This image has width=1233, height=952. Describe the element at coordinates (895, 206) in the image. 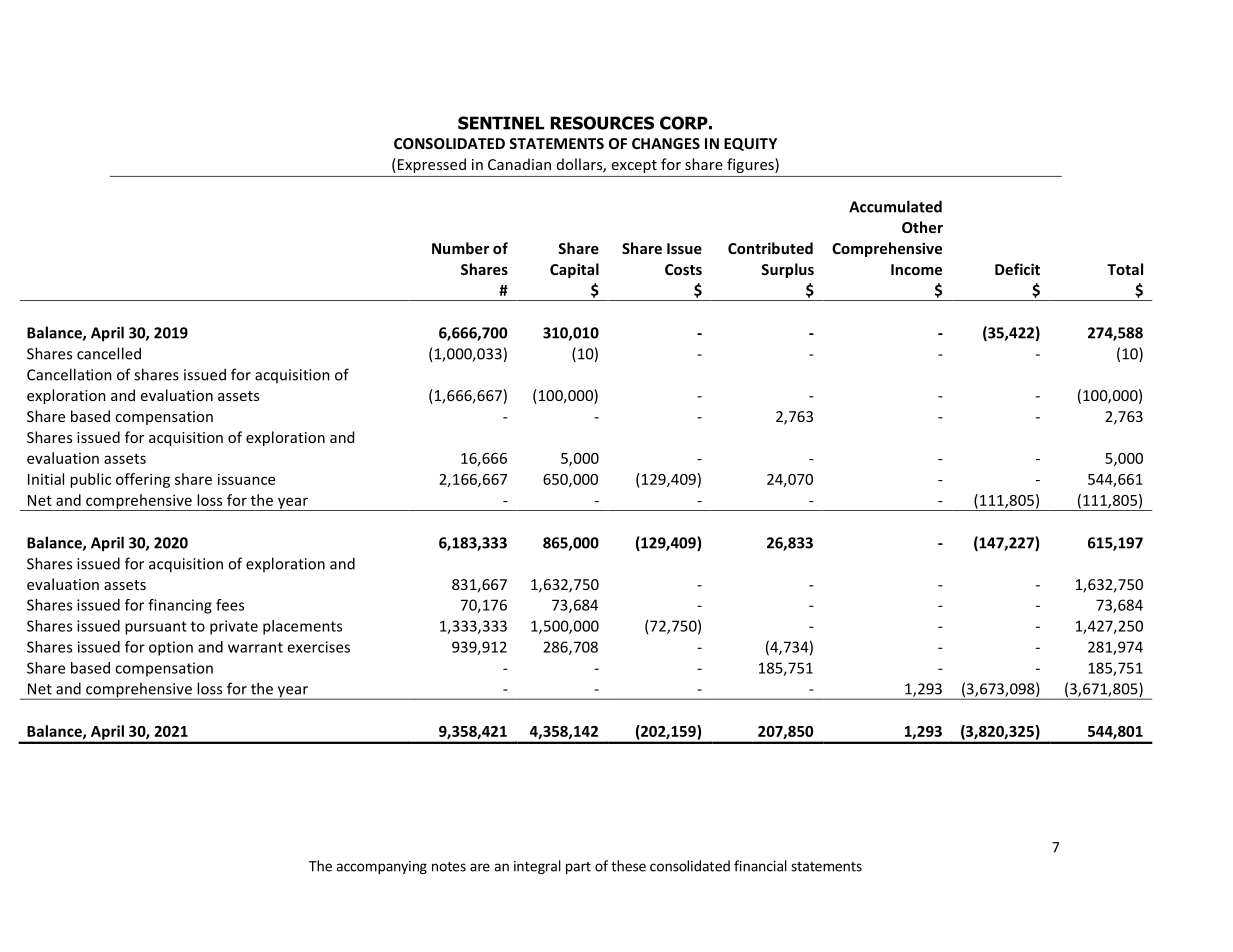

I see `Accumulated` at that location.
